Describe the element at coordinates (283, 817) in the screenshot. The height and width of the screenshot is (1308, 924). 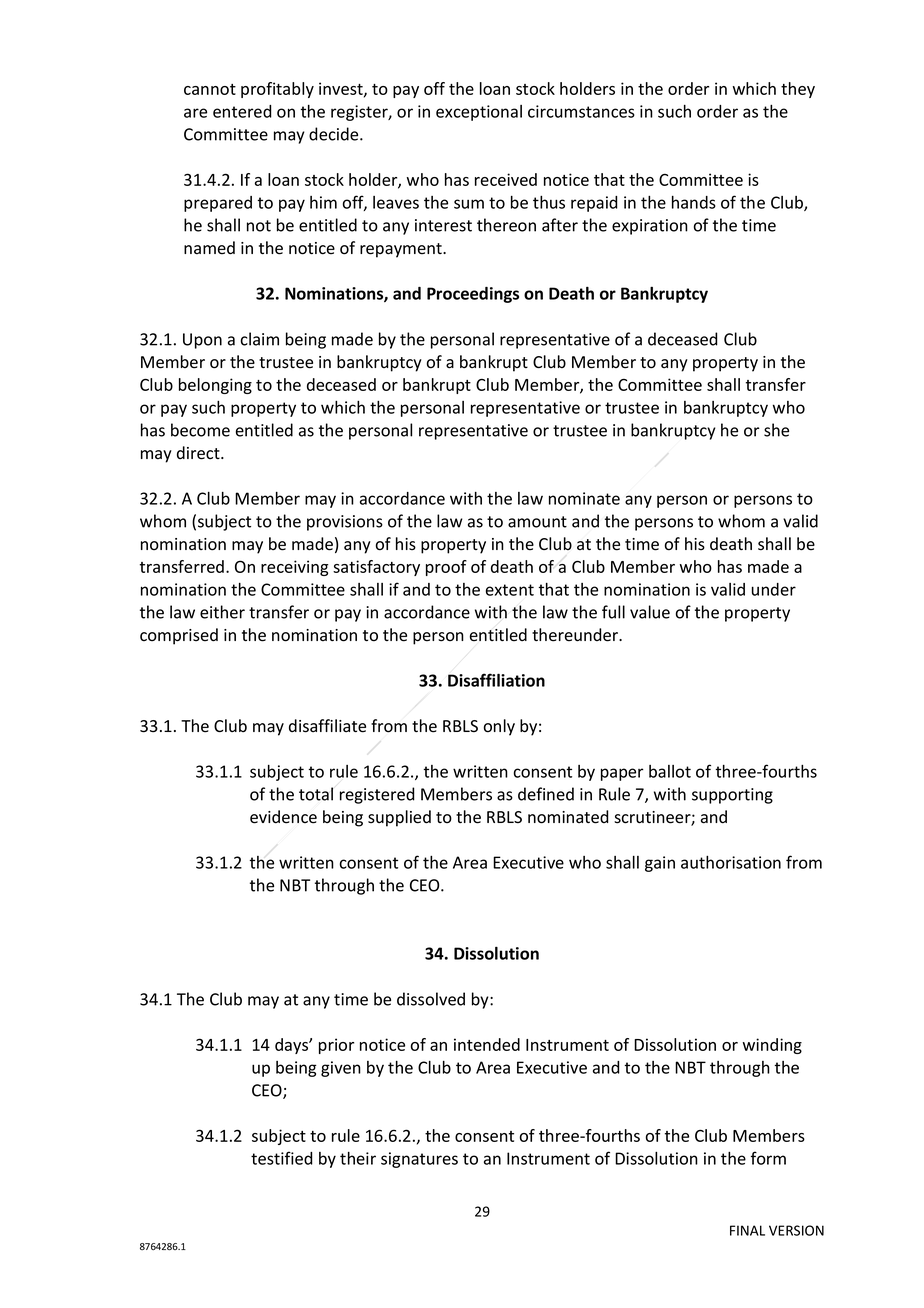
I see `evidence` at that location.
